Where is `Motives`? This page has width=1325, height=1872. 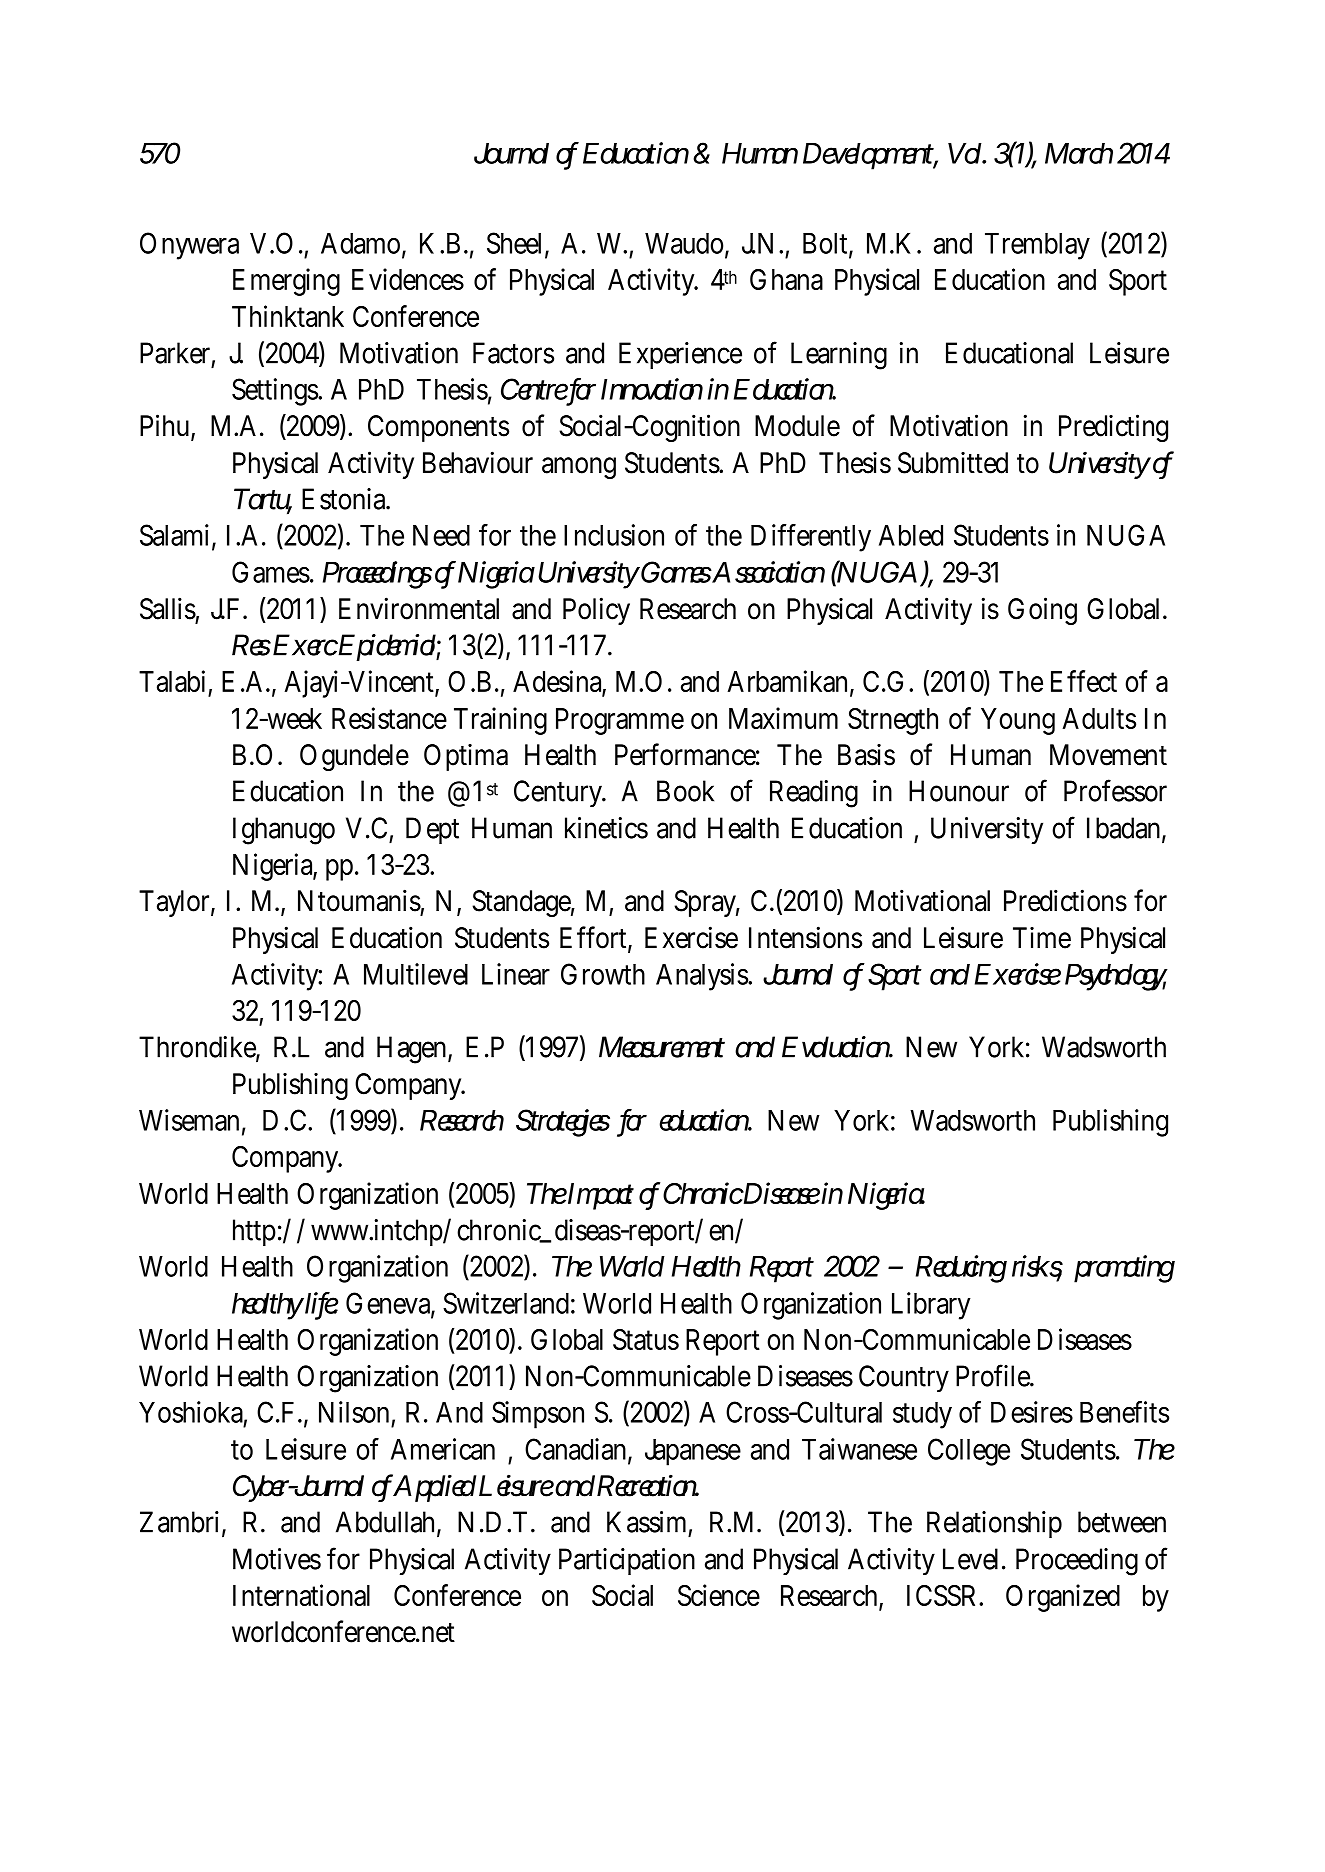
Motives is located at coordinates (277, 1559).
